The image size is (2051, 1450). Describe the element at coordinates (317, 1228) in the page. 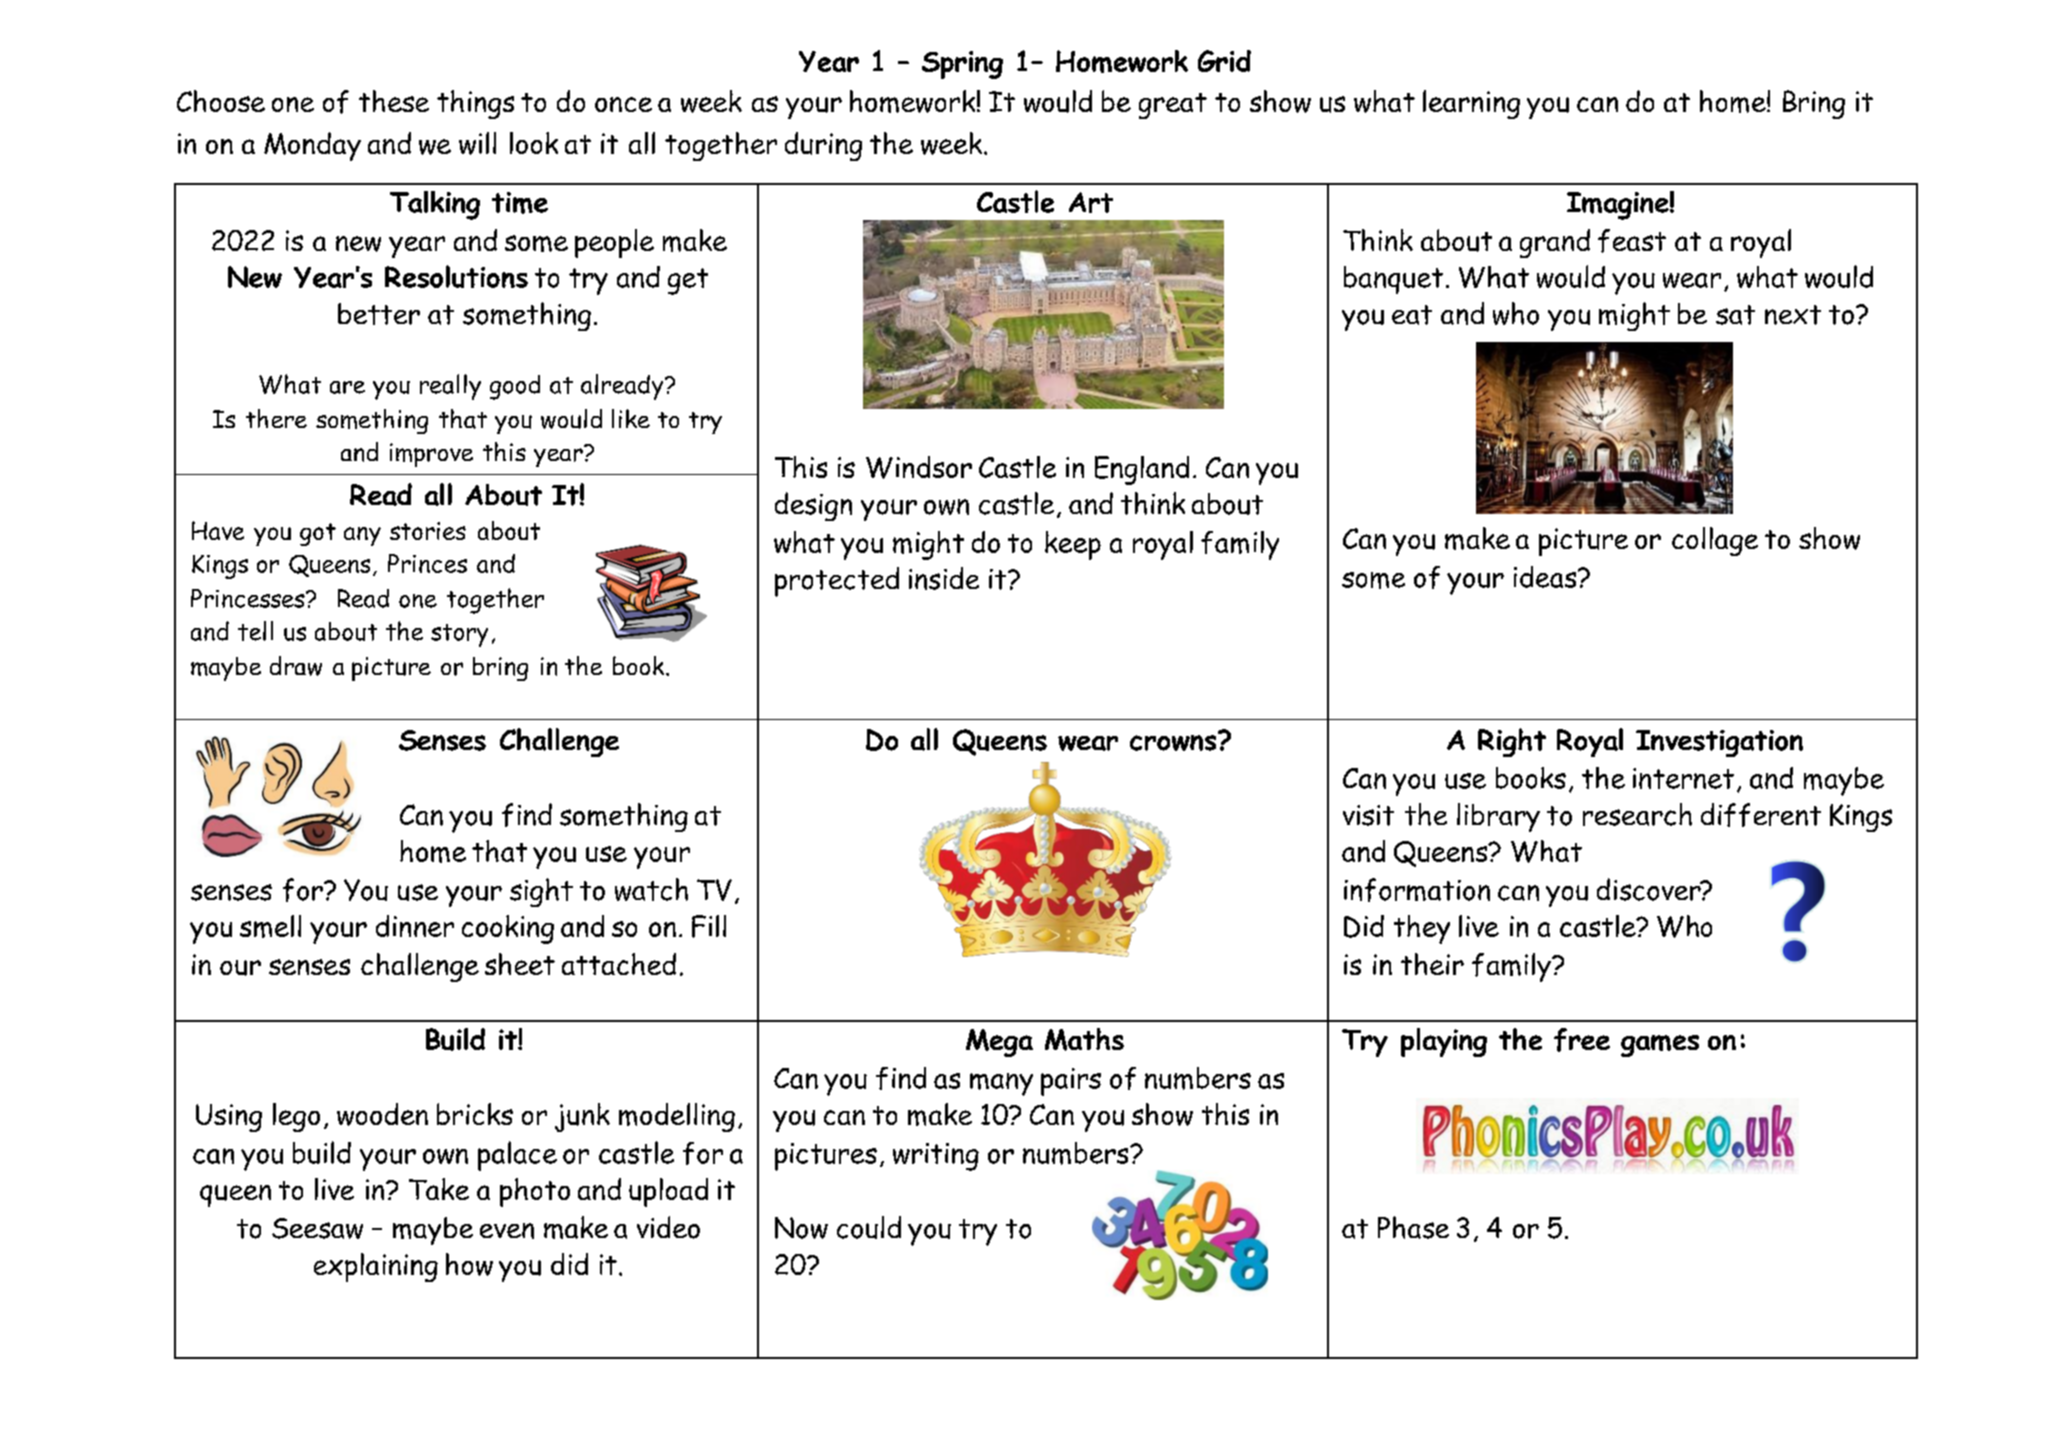

I see `Seesaw` at that location.
